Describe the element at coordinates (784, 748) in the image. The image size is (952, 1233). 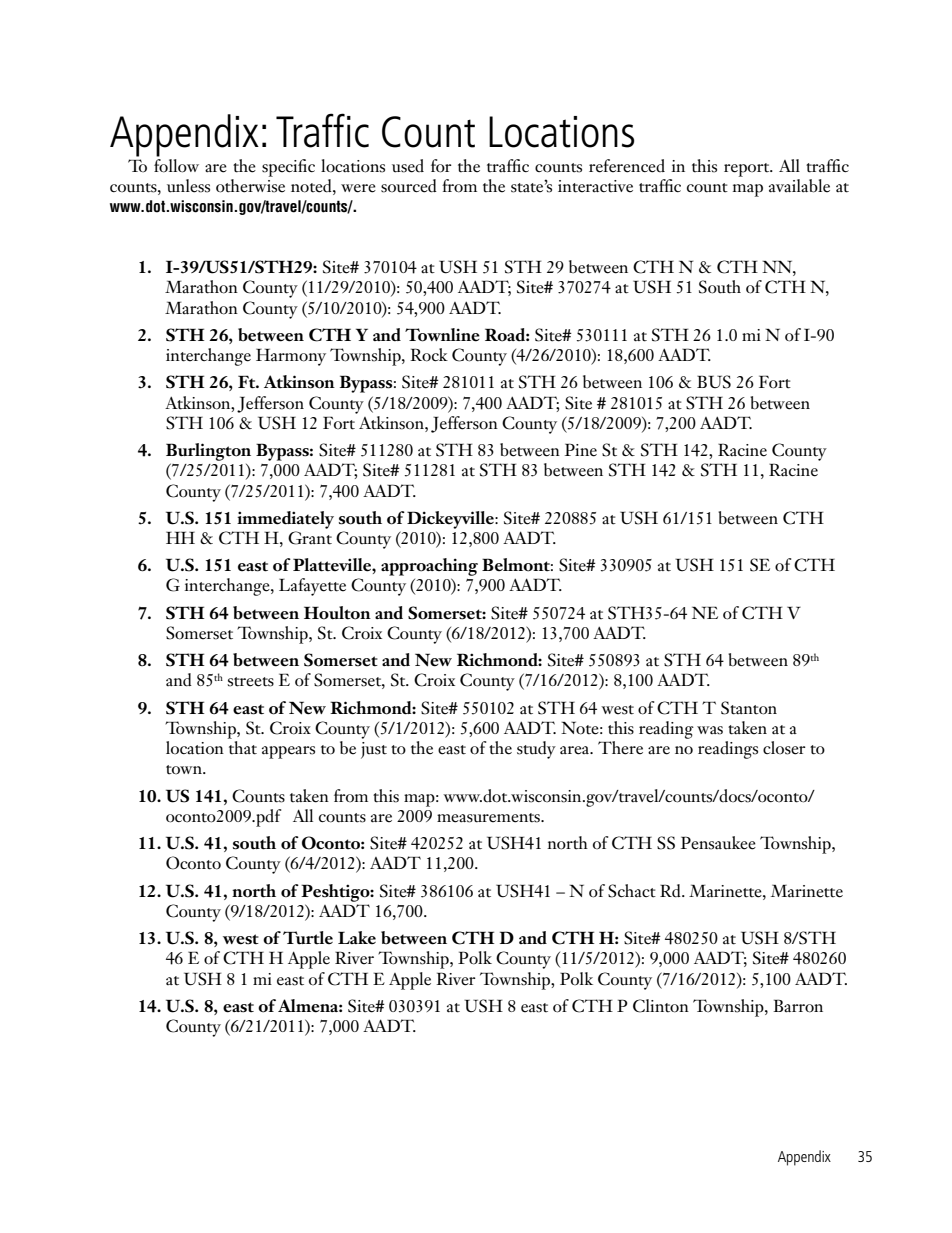
I see `closer` at that location.
